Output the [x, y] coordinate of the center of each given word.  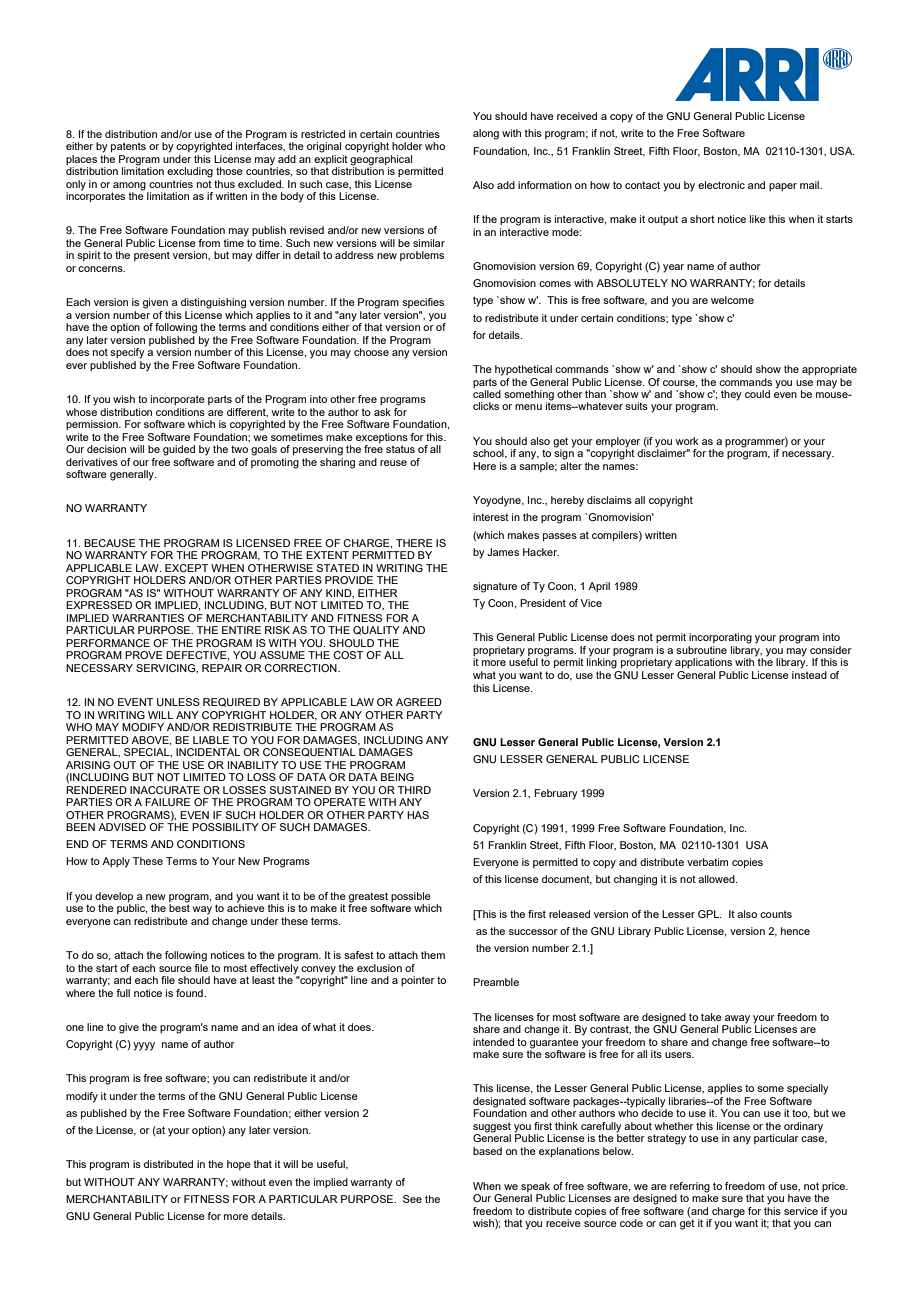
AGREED [419, 702]
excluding [190, 172]
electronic [721, 185]
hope [239, 1165]
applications [703, 663]
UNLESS [178, 702]
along [486, 134]
